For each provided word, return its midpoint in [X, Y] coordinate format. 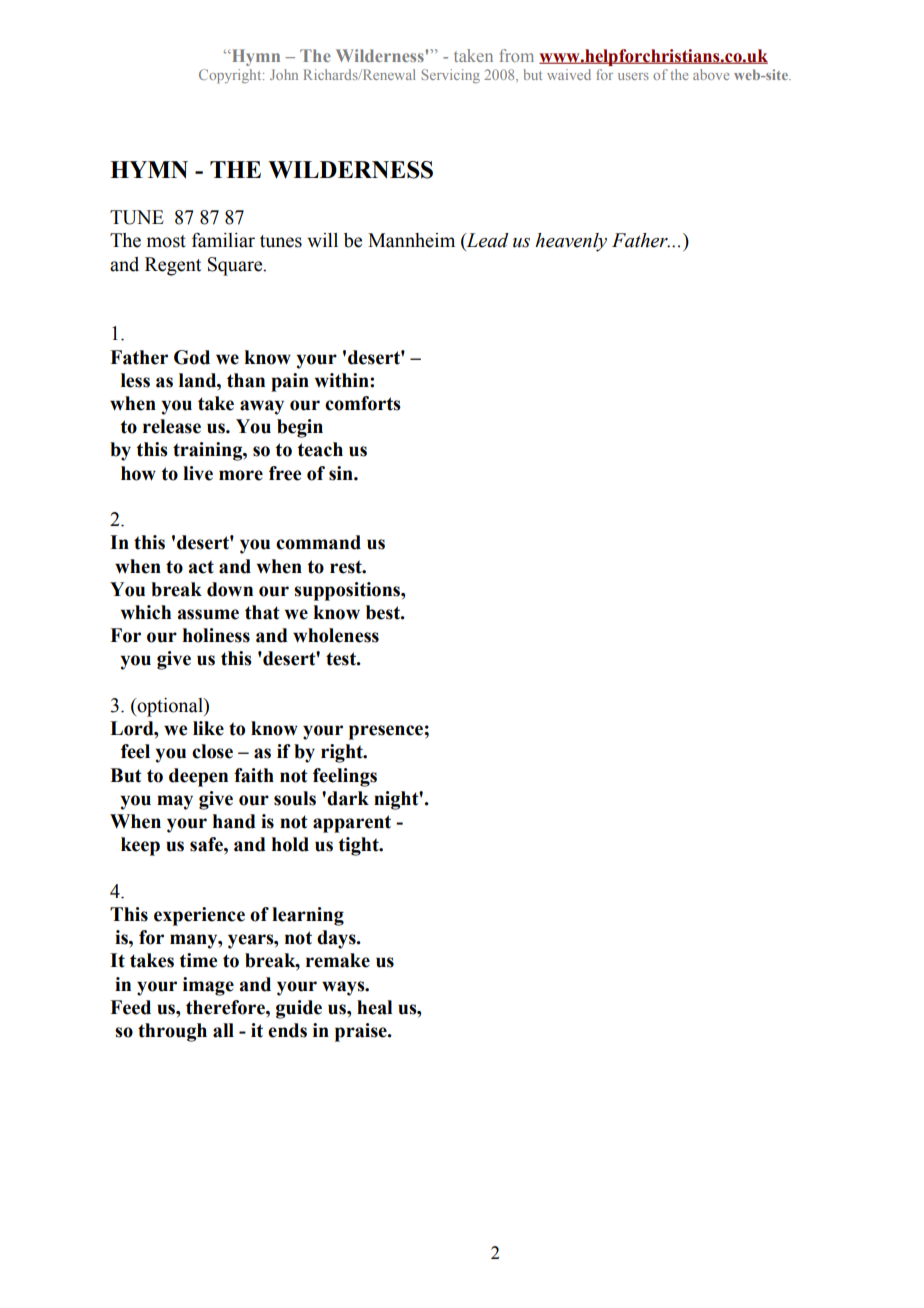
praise [362, 1032]
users [633, 76]
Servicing [451, 76]
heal [374, 1007]
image [208, 986]
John [284, 74]
